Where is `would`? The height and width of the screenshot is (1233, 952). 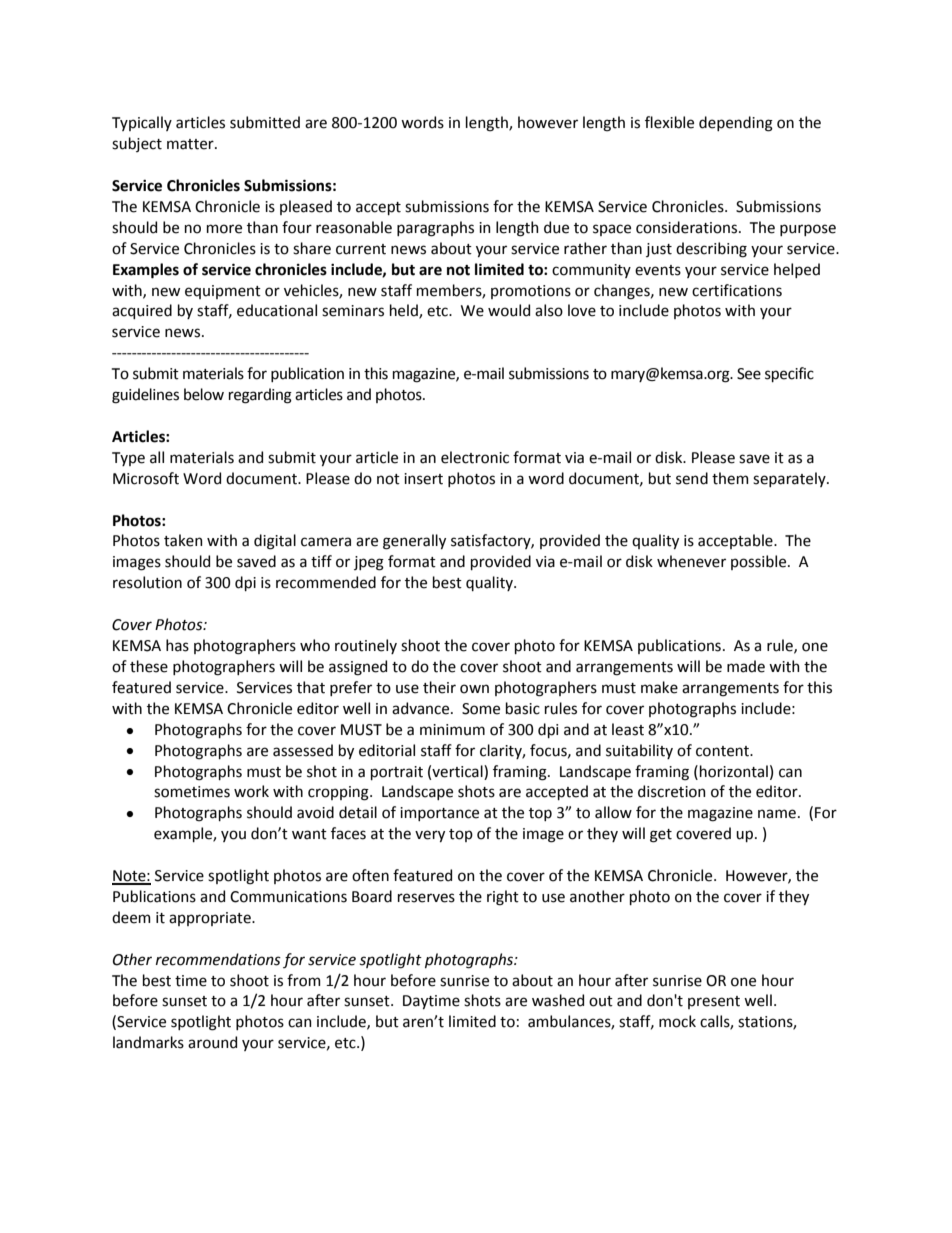
would is located at coordinates (509, 310).
